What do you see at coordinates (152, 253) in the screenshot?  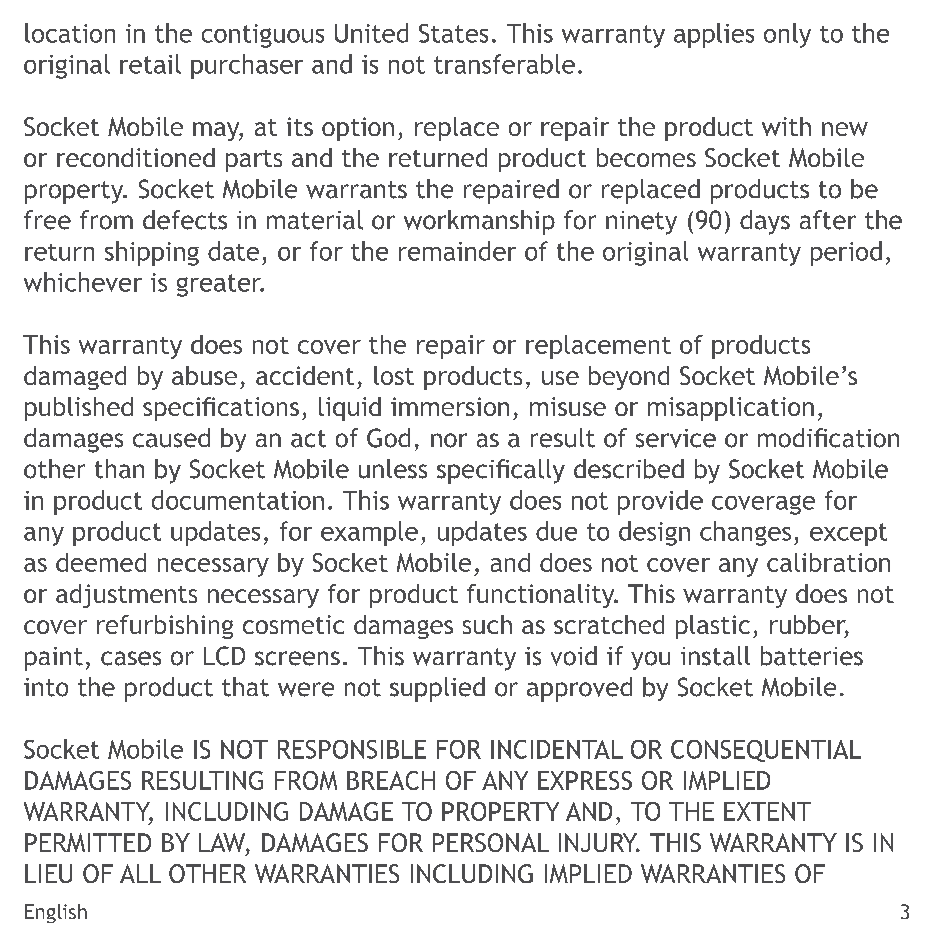 I see `shipping` at bounding box center [152, 253].
